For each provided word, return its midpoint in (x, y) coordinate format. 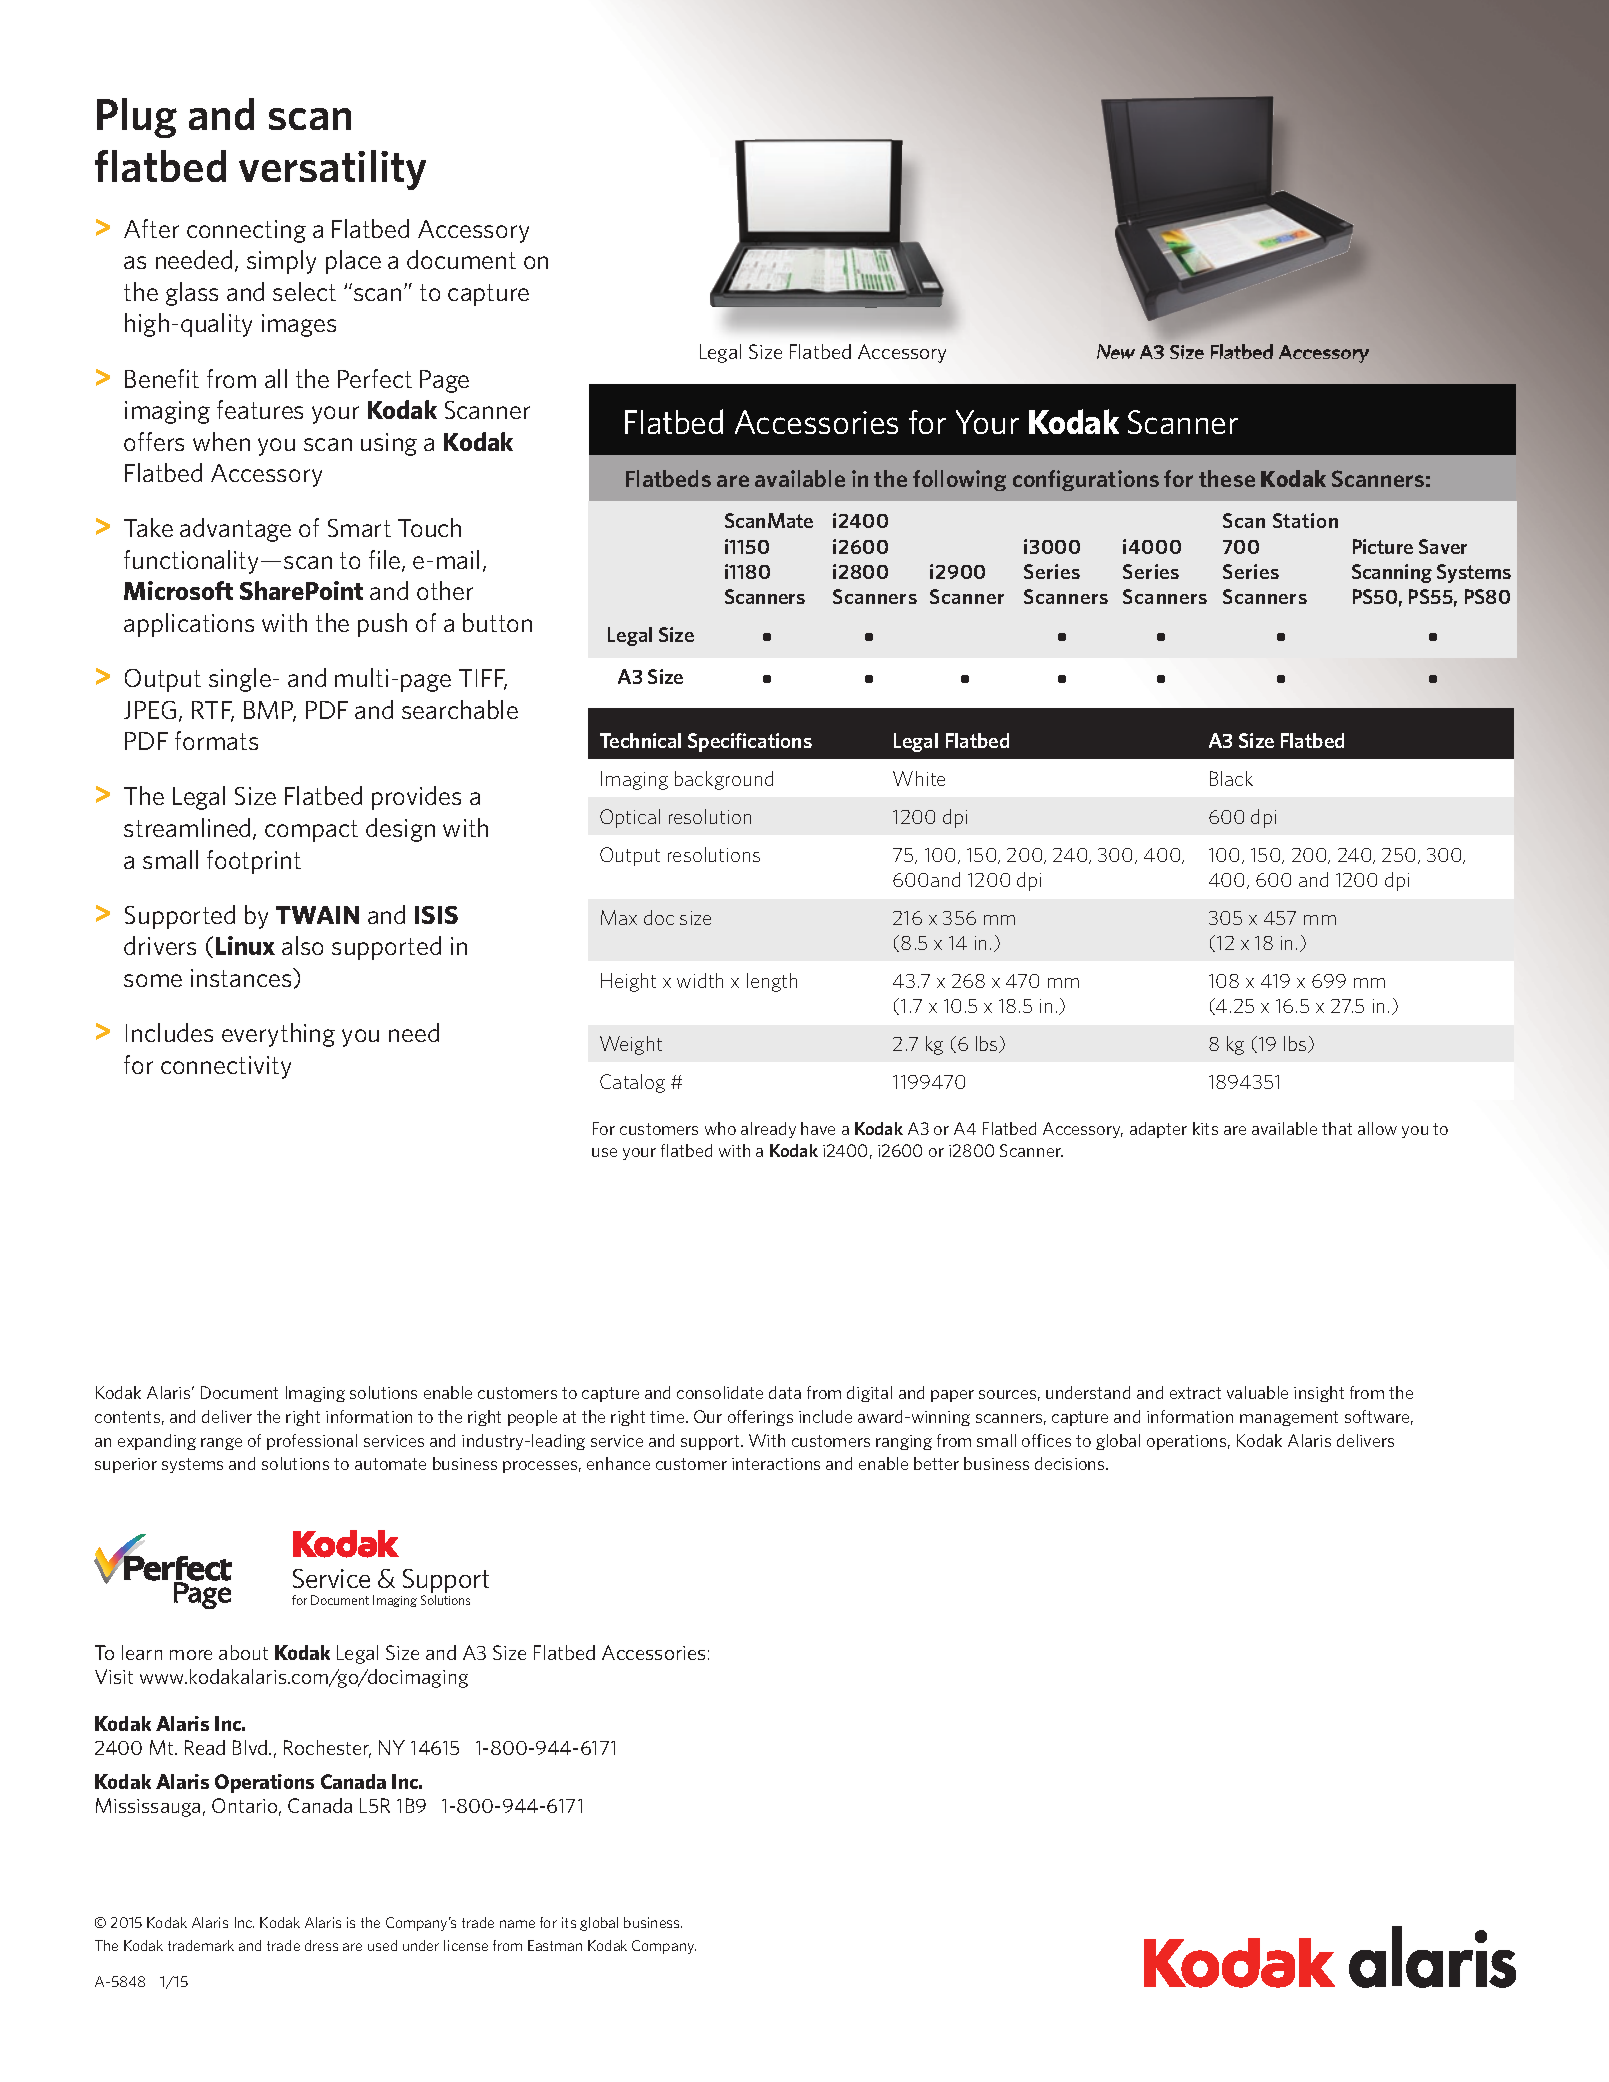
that (1337, 1128)
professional (312, 1442)
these (1227, 478)
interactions (776, 1464)
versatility (332, 170)
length (772, 982)
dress (321, 1945)
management (1289, 1418)
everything (278, 1035)
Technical (640, 740)
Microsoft (178, 590)
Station (1305, 520)
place (353, 262)
